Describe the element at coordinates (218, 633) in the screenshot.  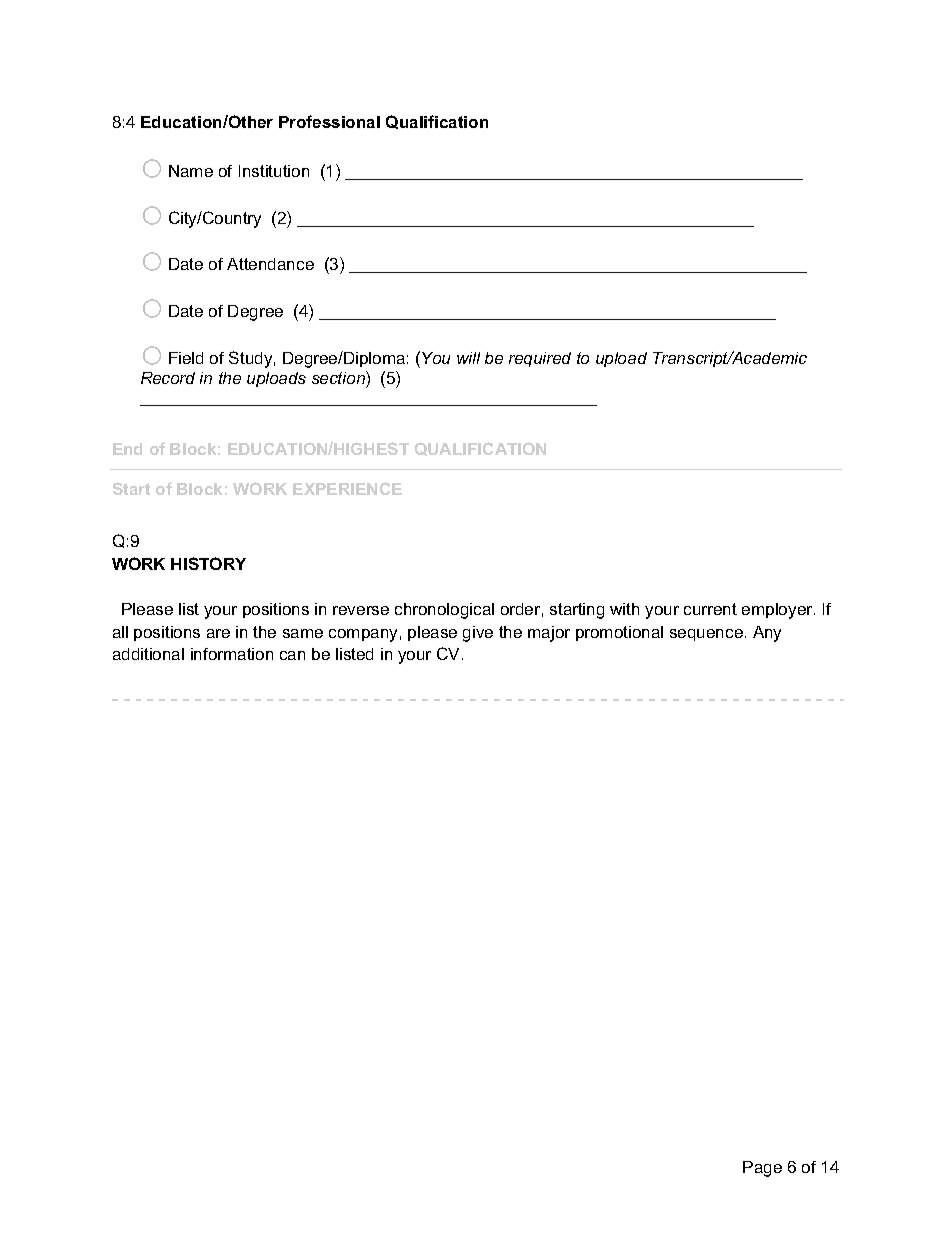
I see `are` at that location.
